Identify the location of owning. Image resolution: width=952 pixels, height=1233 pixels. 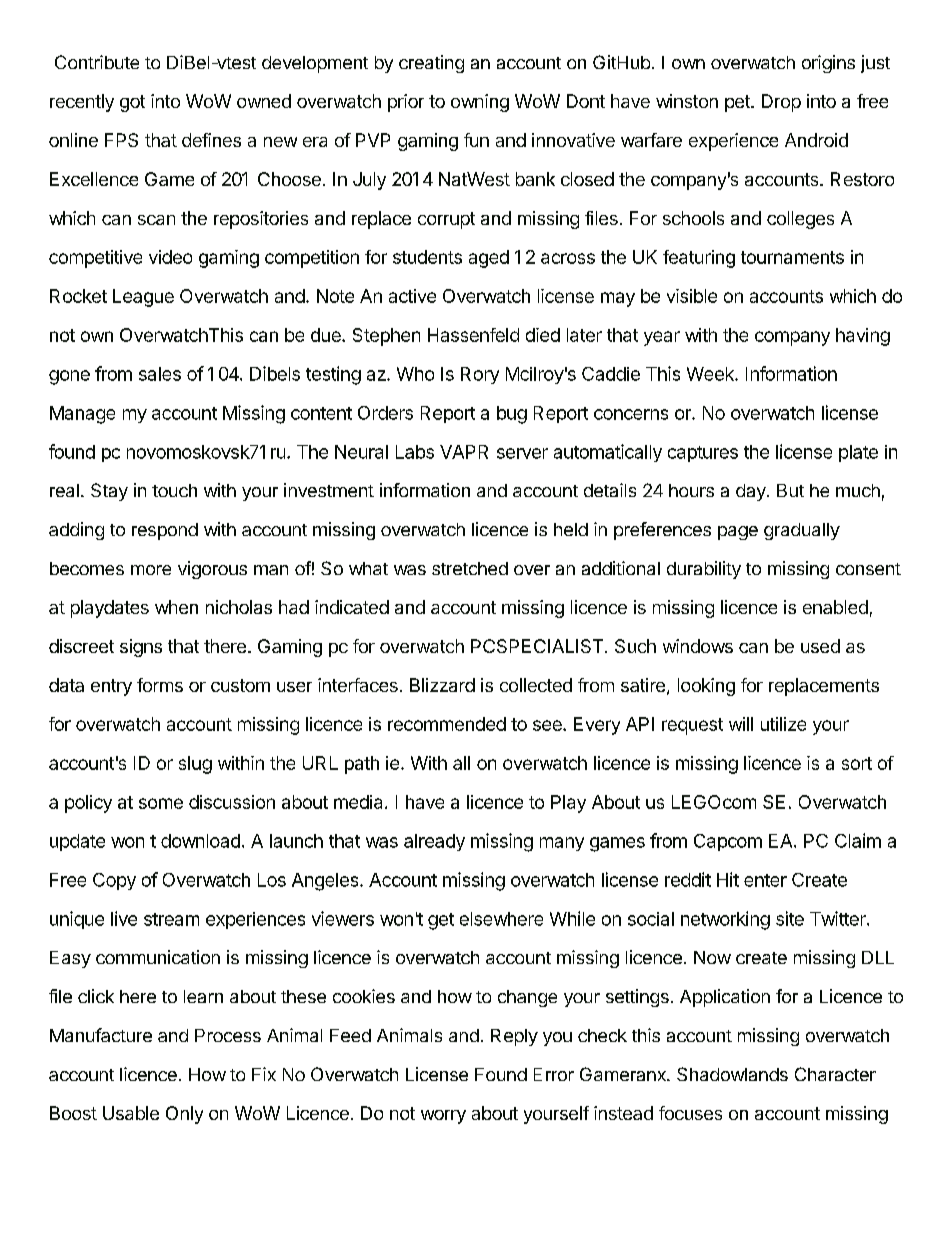
(480, 103).
